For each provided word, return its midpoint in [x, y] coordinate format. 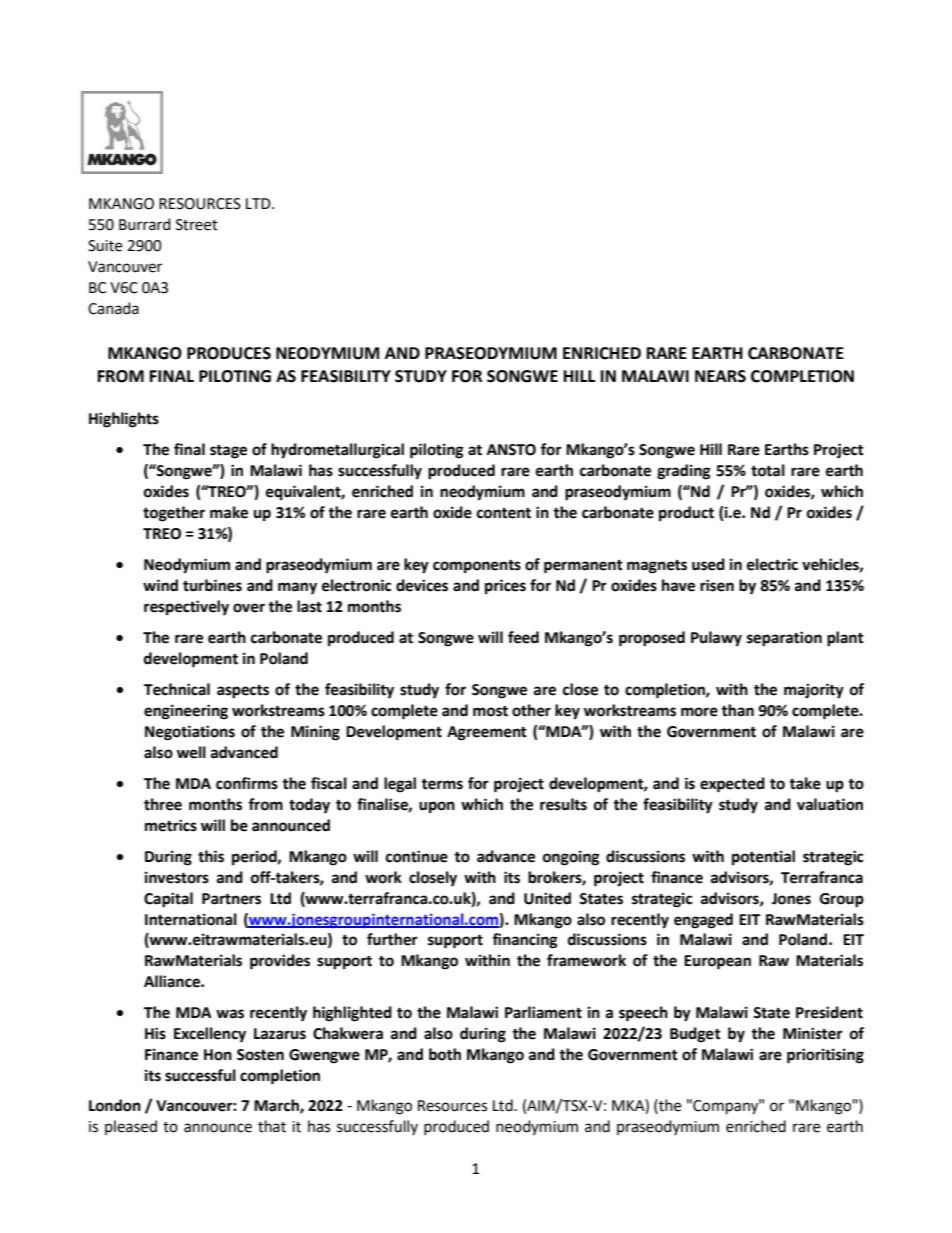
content [504, 513]
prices [505, 587]
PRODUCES [229, 353]
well [191, 752]
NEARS [720, 376]
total [768, 470]
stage [228, 452]
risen [717, 585]
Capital [168, 900]
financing [525, 941]
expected [732, 785]
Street [197, 225]
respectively [186, 608]
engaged [703, 921]
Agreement [487, 733]
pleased [131, 1127]
